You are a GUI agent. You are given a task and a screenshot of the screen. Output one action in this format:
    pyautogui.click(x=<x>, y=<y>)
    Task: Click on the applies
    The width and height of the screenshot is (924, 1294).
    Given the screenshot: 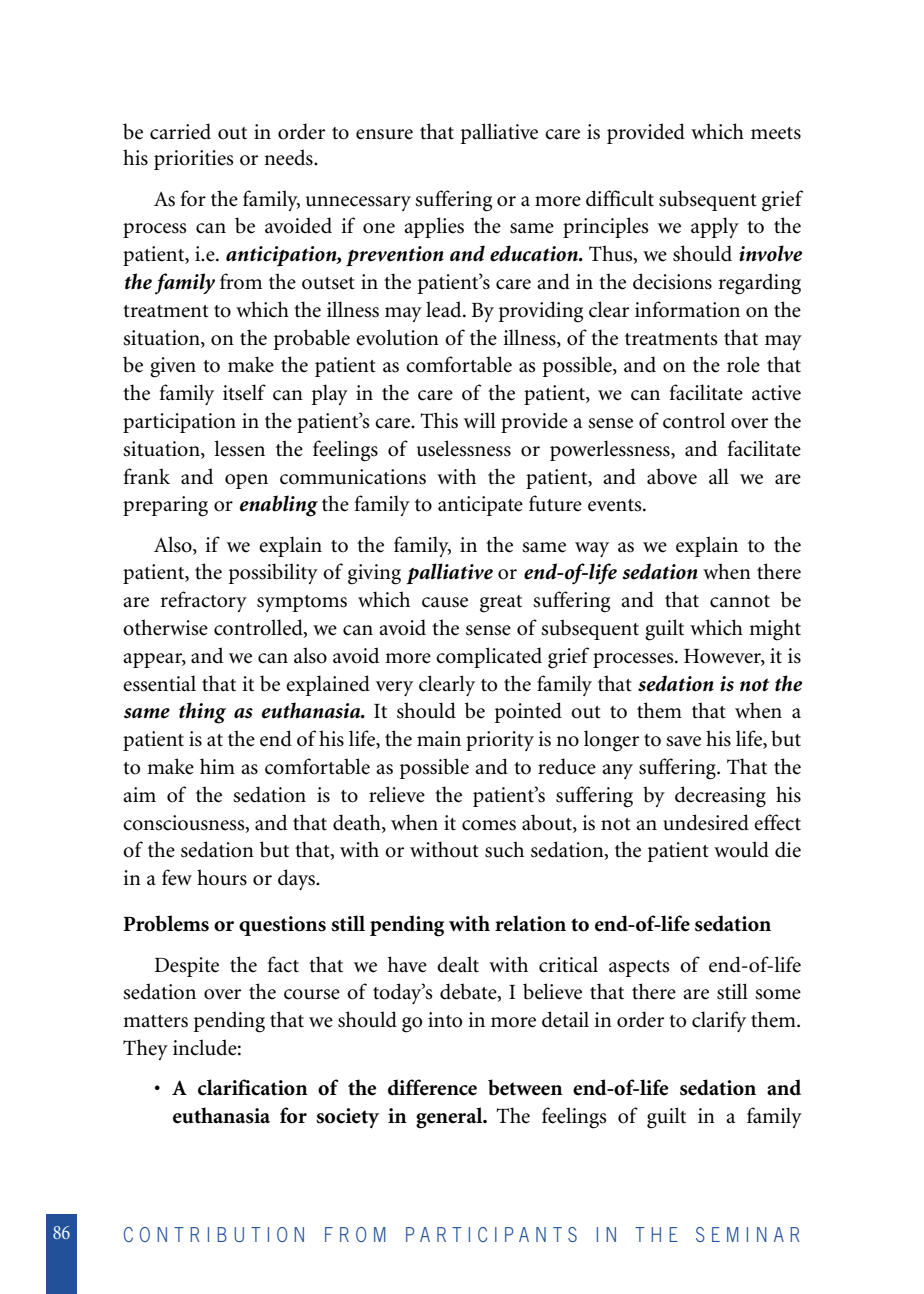 What is the action you would take?
    pyautogui.click(x=434, y=227)
